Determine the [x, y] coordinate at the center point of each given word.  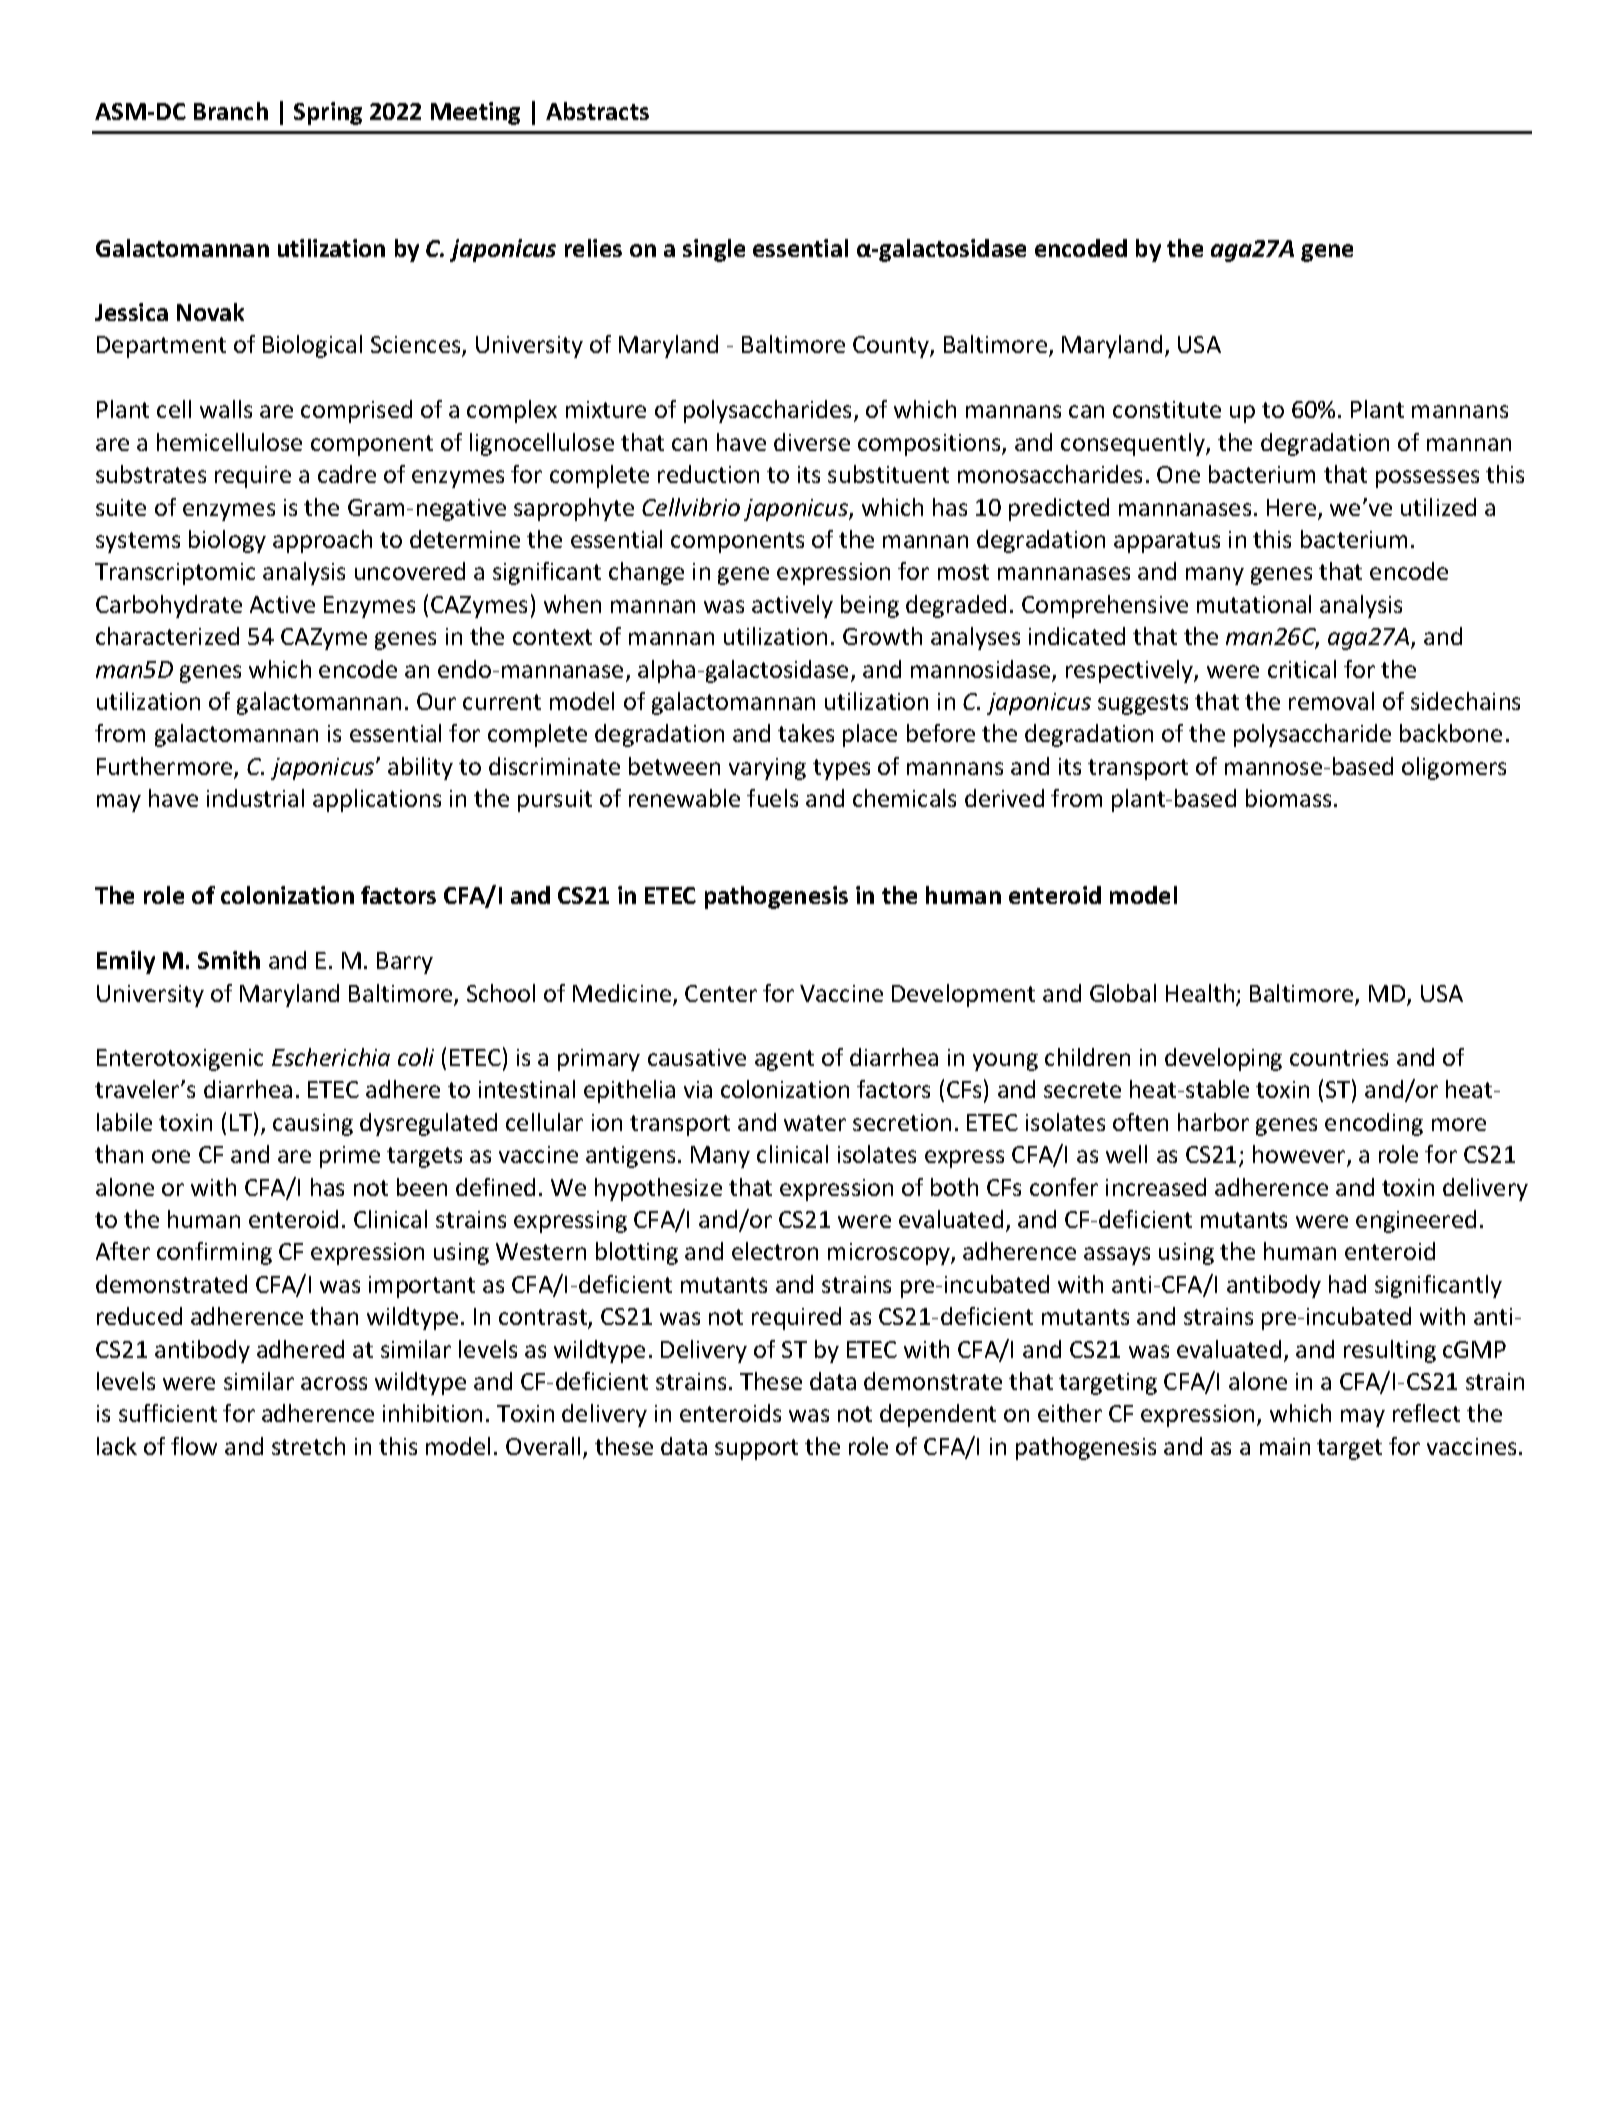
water [815, 1123]
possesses [1427, 479]
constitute [1167, 409]
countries [1339, 1057]
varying [767, 769]
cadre [347, 474]
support [756, 1449]
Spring [328, 113]
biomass [1288, 798]
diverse [812, 442]
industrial [255, 798]
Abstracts [597, 111]
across [334, 1383]
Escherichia [331, 1057]
